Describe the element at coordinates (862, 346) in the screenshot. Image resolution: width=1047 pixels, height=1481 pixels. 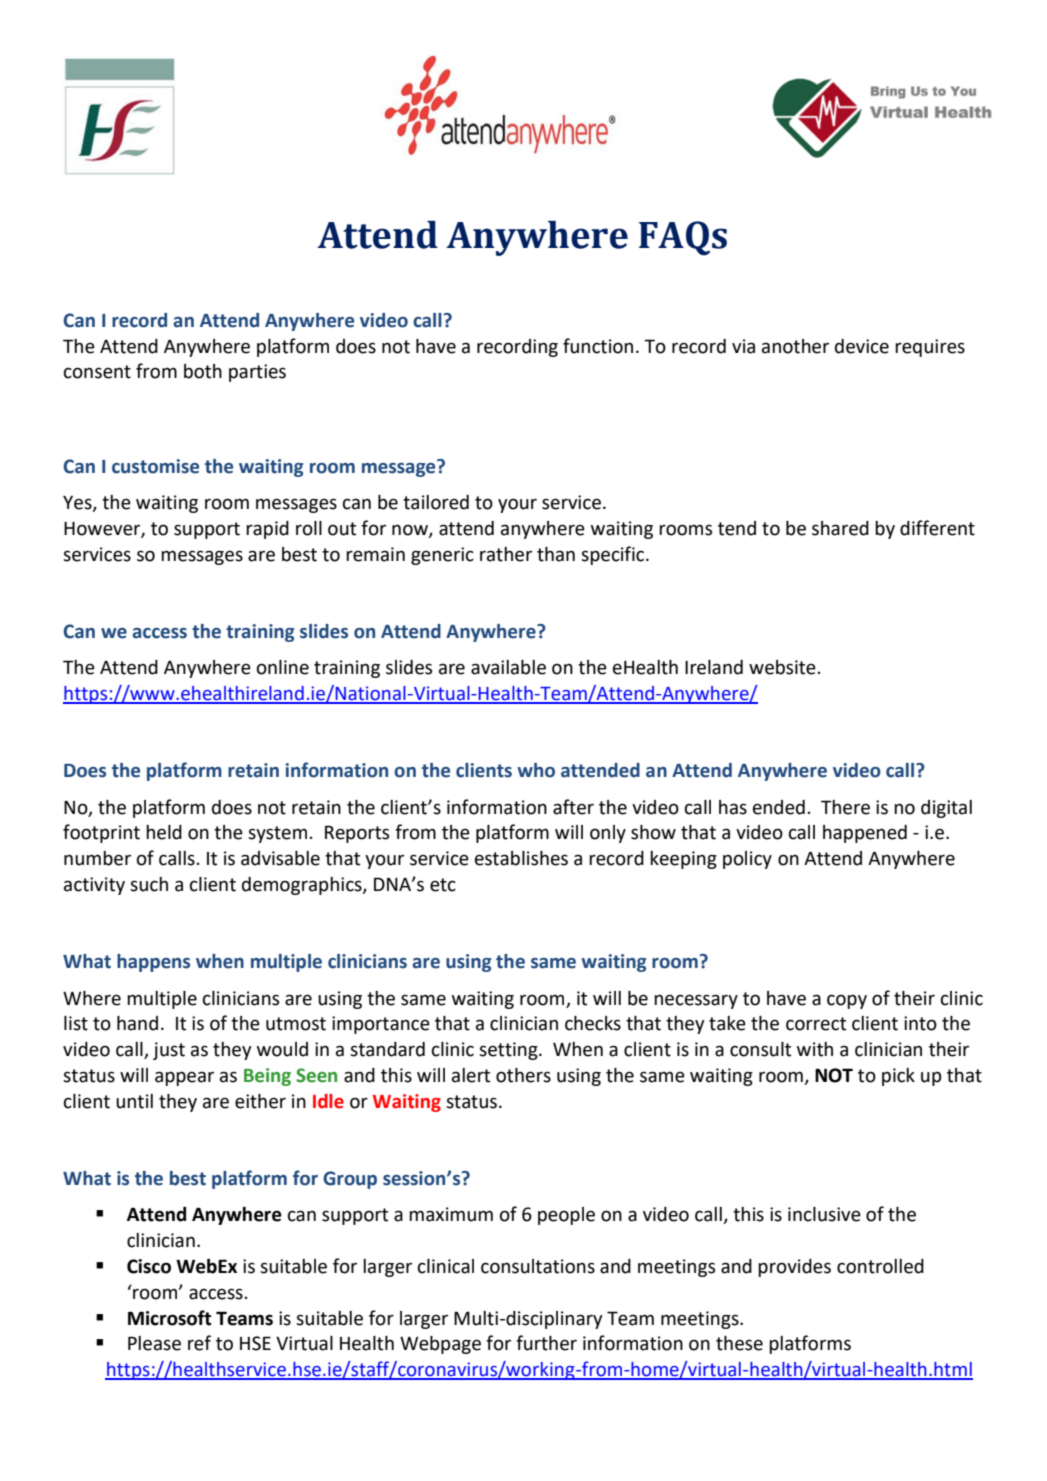
I see `device` at that location.
